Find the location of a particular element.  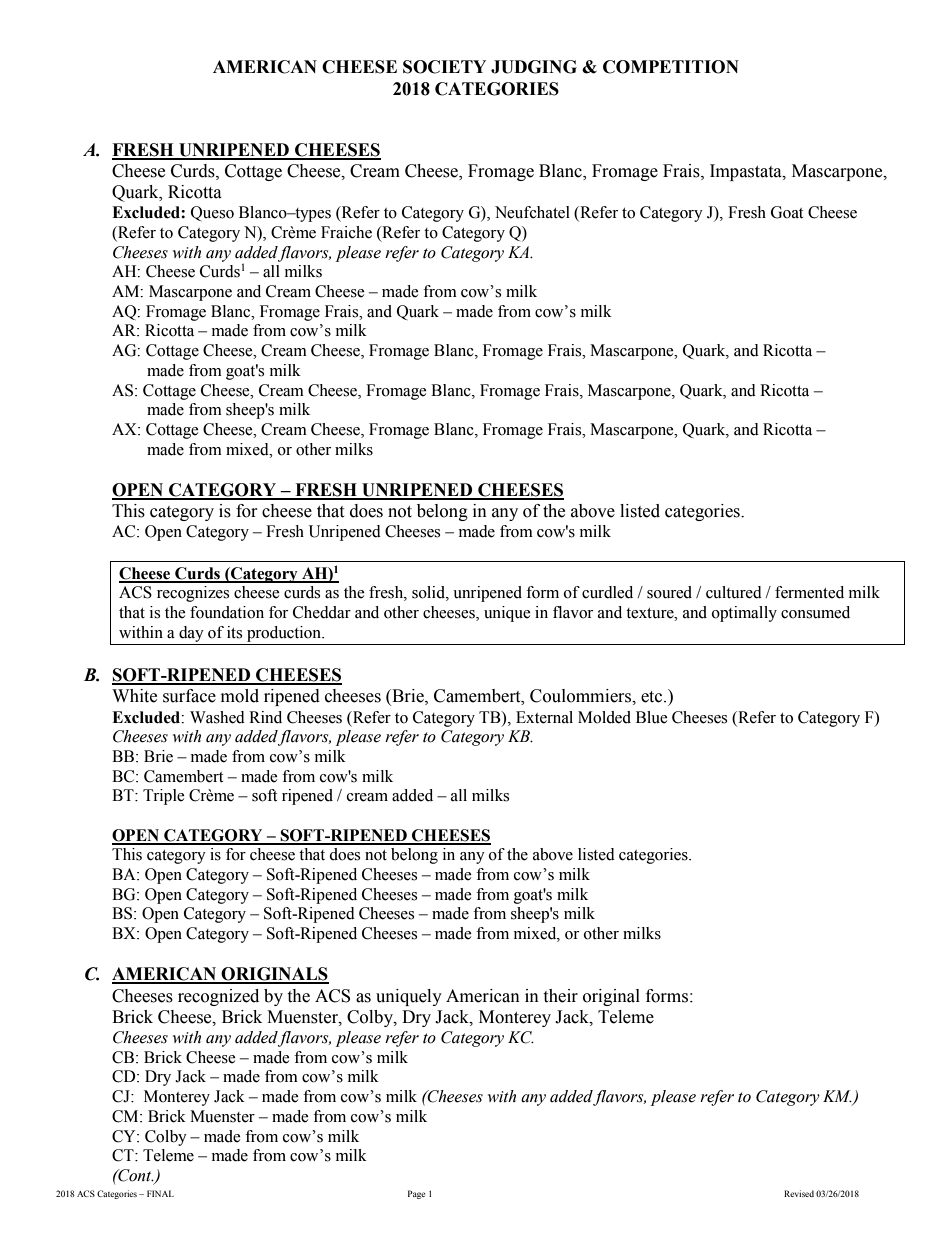

COMPETITION is located at coordinates (671, 67).
